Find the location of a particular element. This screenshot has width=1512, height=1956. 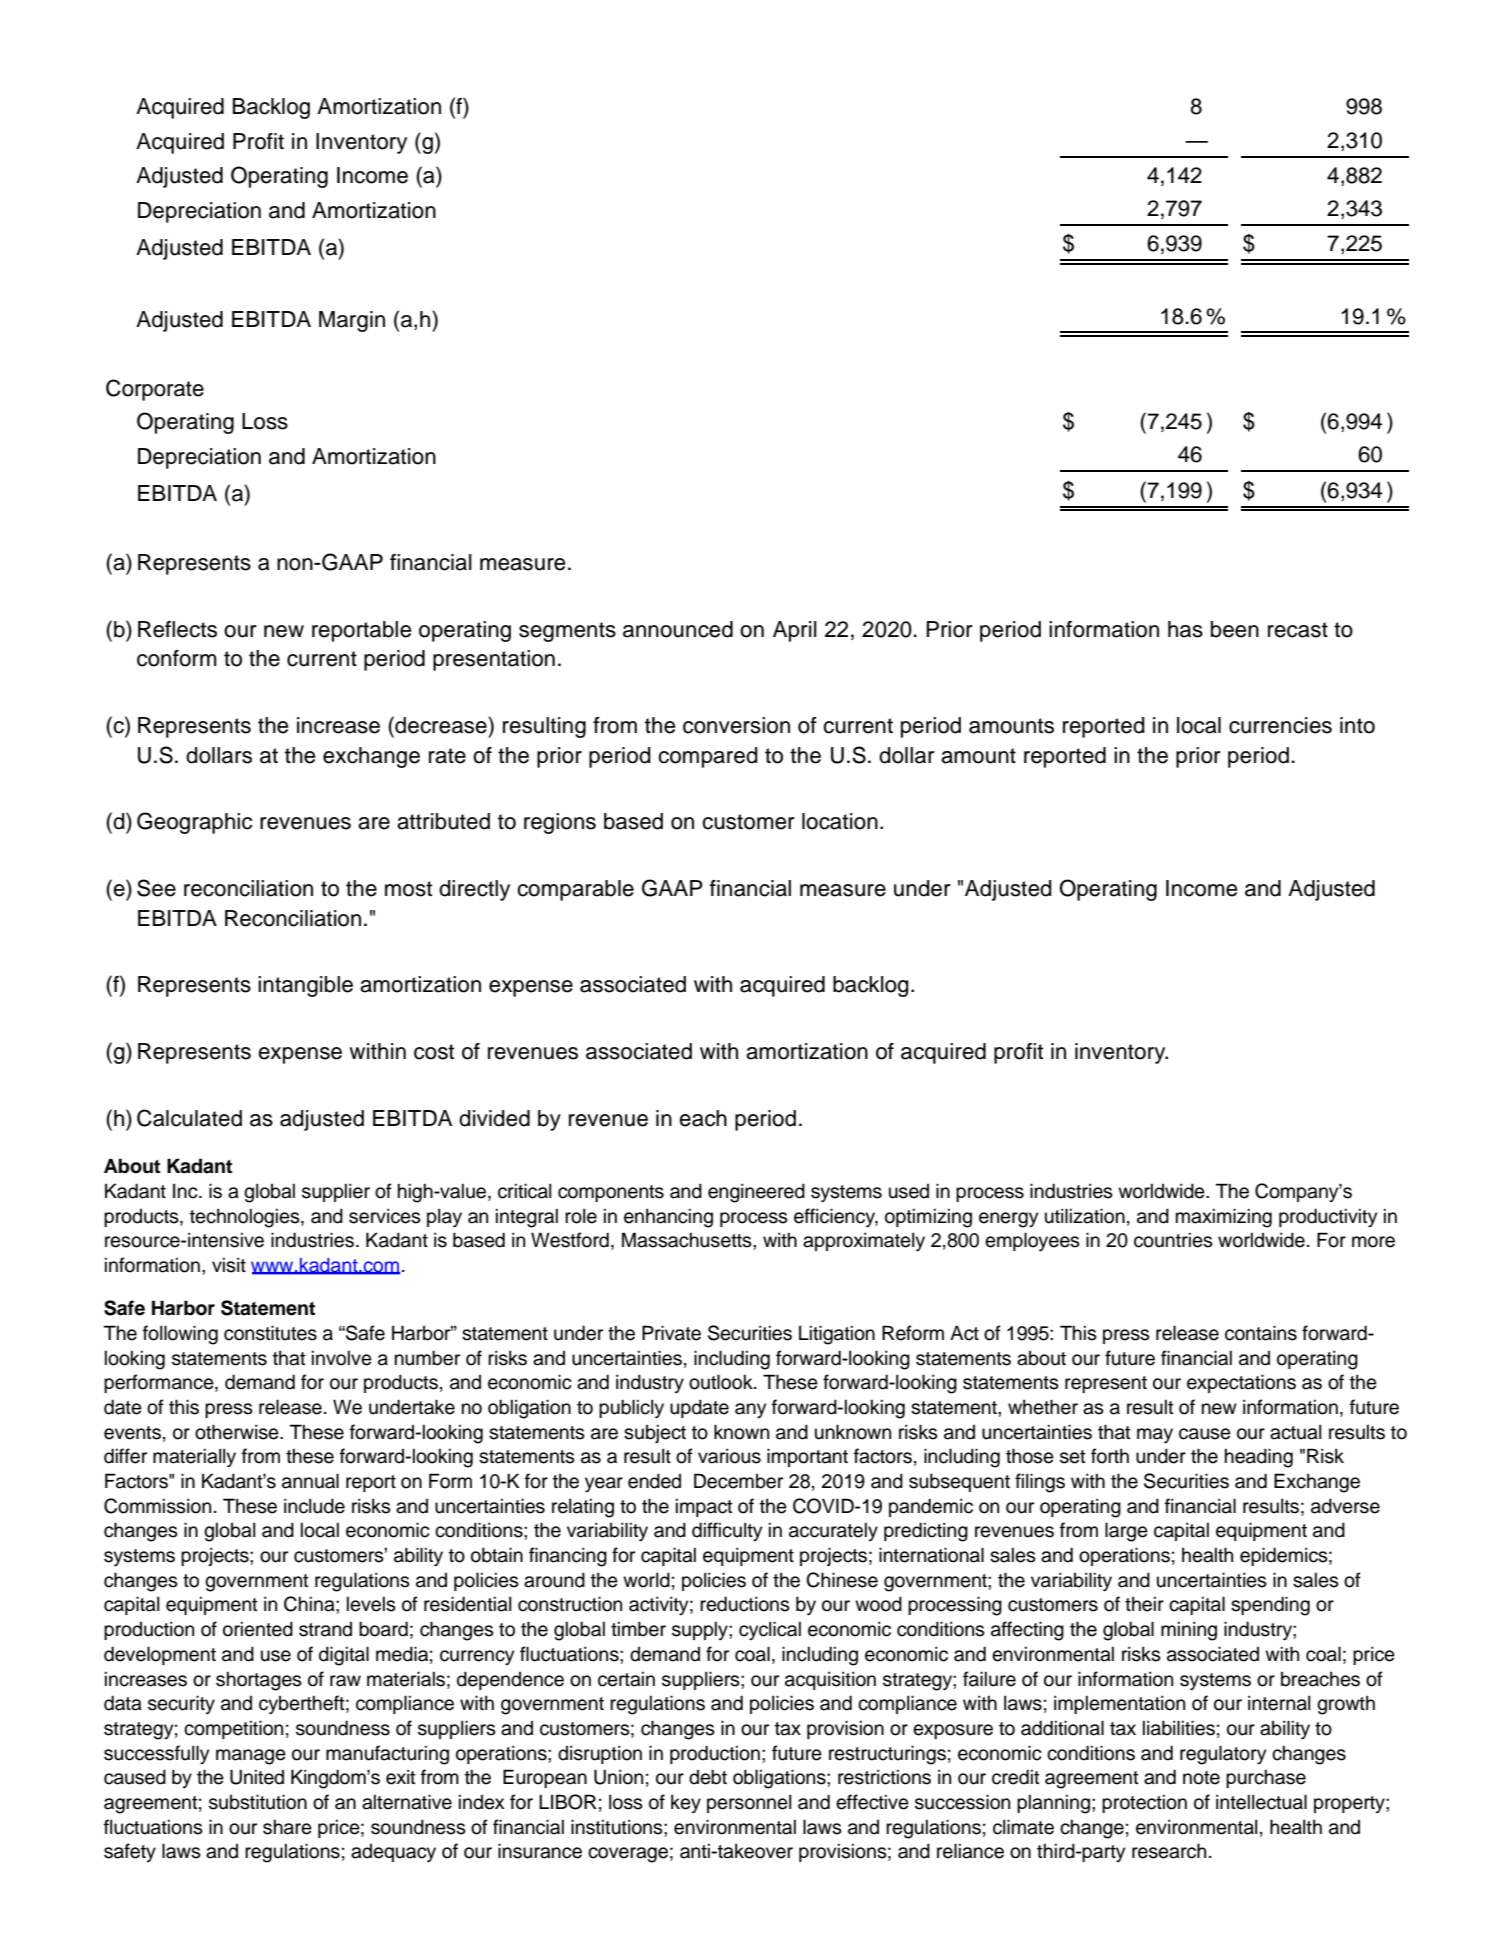

Margin is located at coordinates (352, 321).
